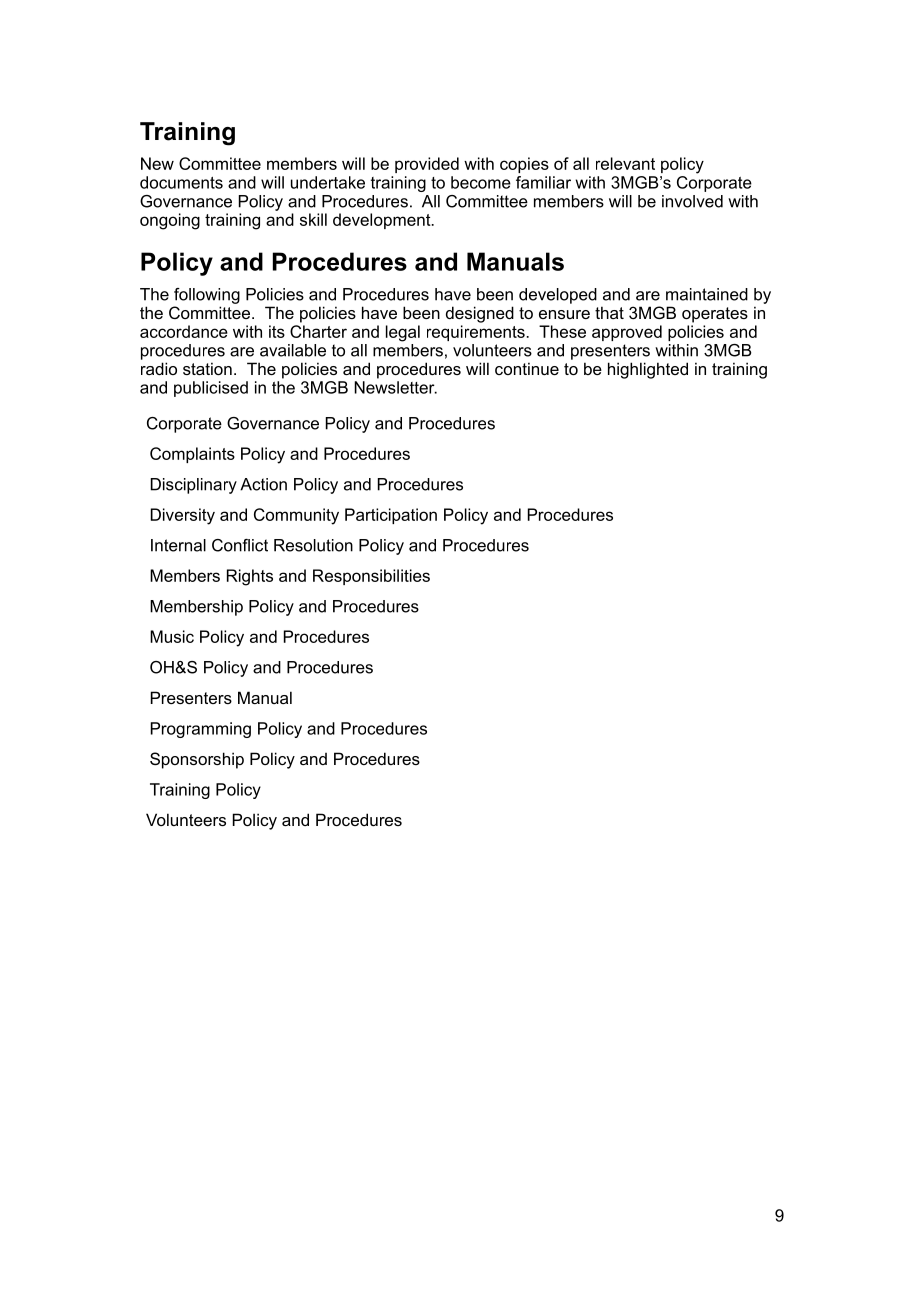 Image resolution: width=924 pixels, height=1308 pixels. What do you see at coordinates (625, 163) in the screenshot?
I see `relevant` at bounding box center [625, 163].
